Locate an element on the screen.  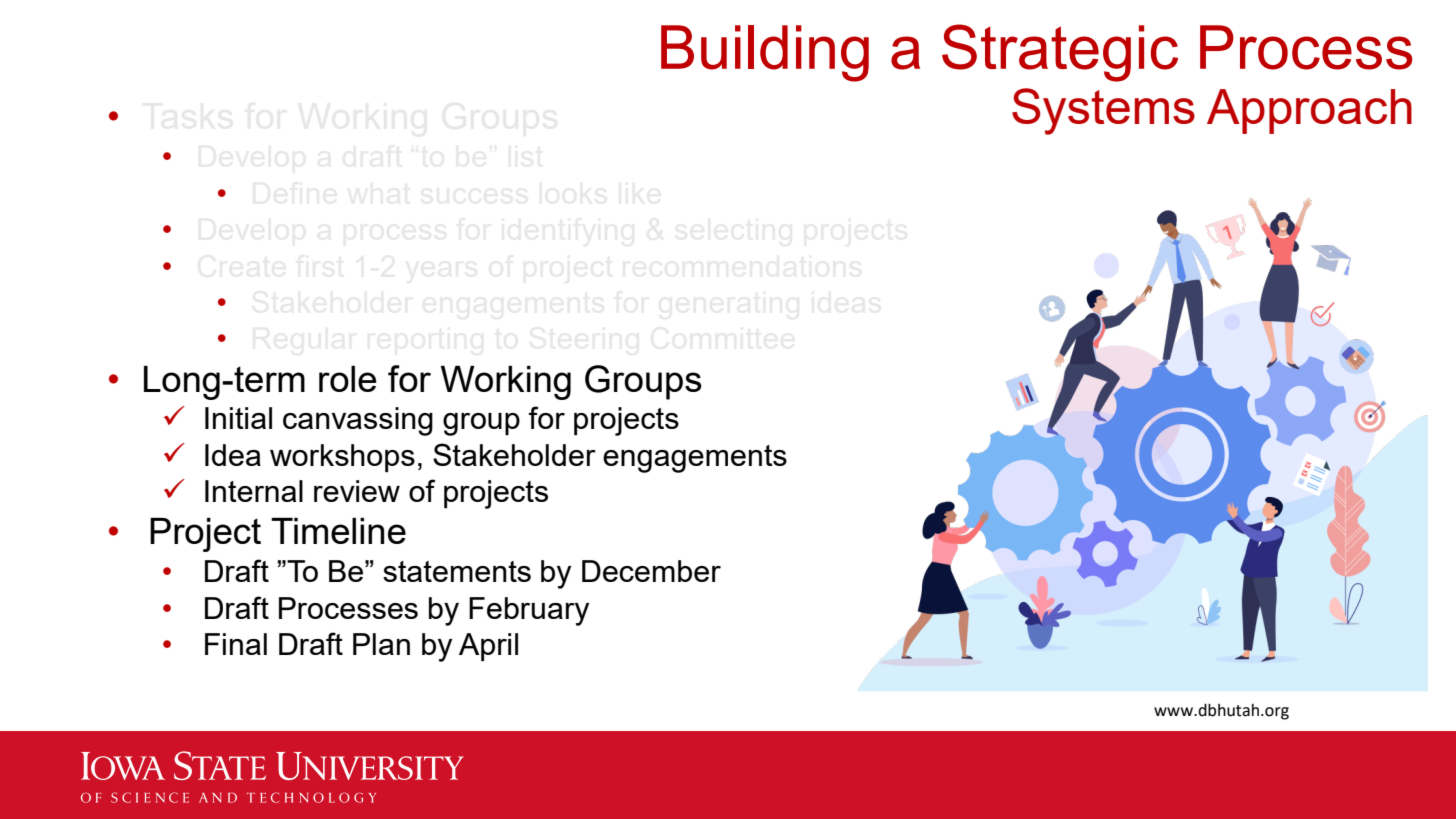
canvassing is located at coordinates (358, 421).
